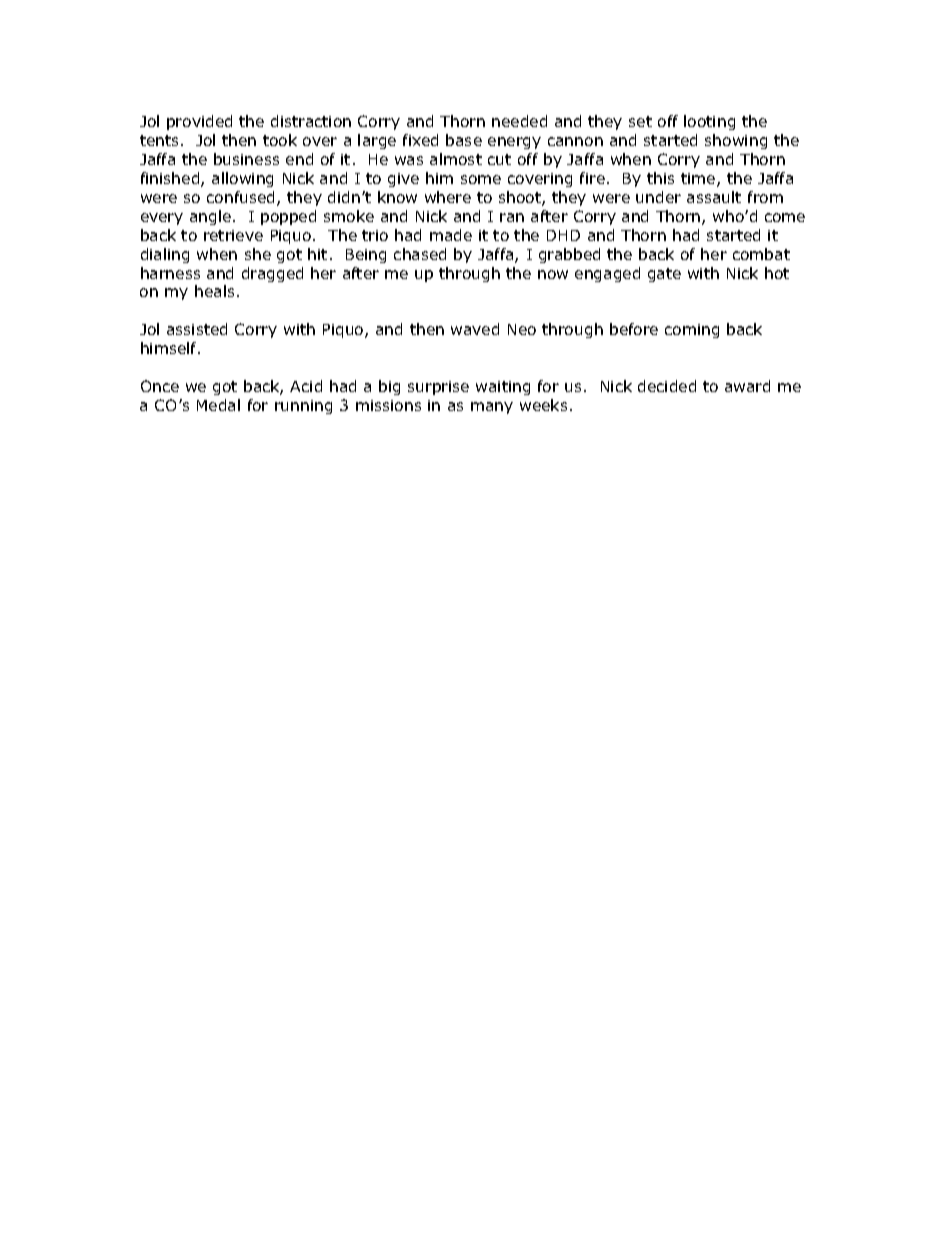  Describe the element at coordinates (785, 217) in the screenshot. I see `come` at that location.
